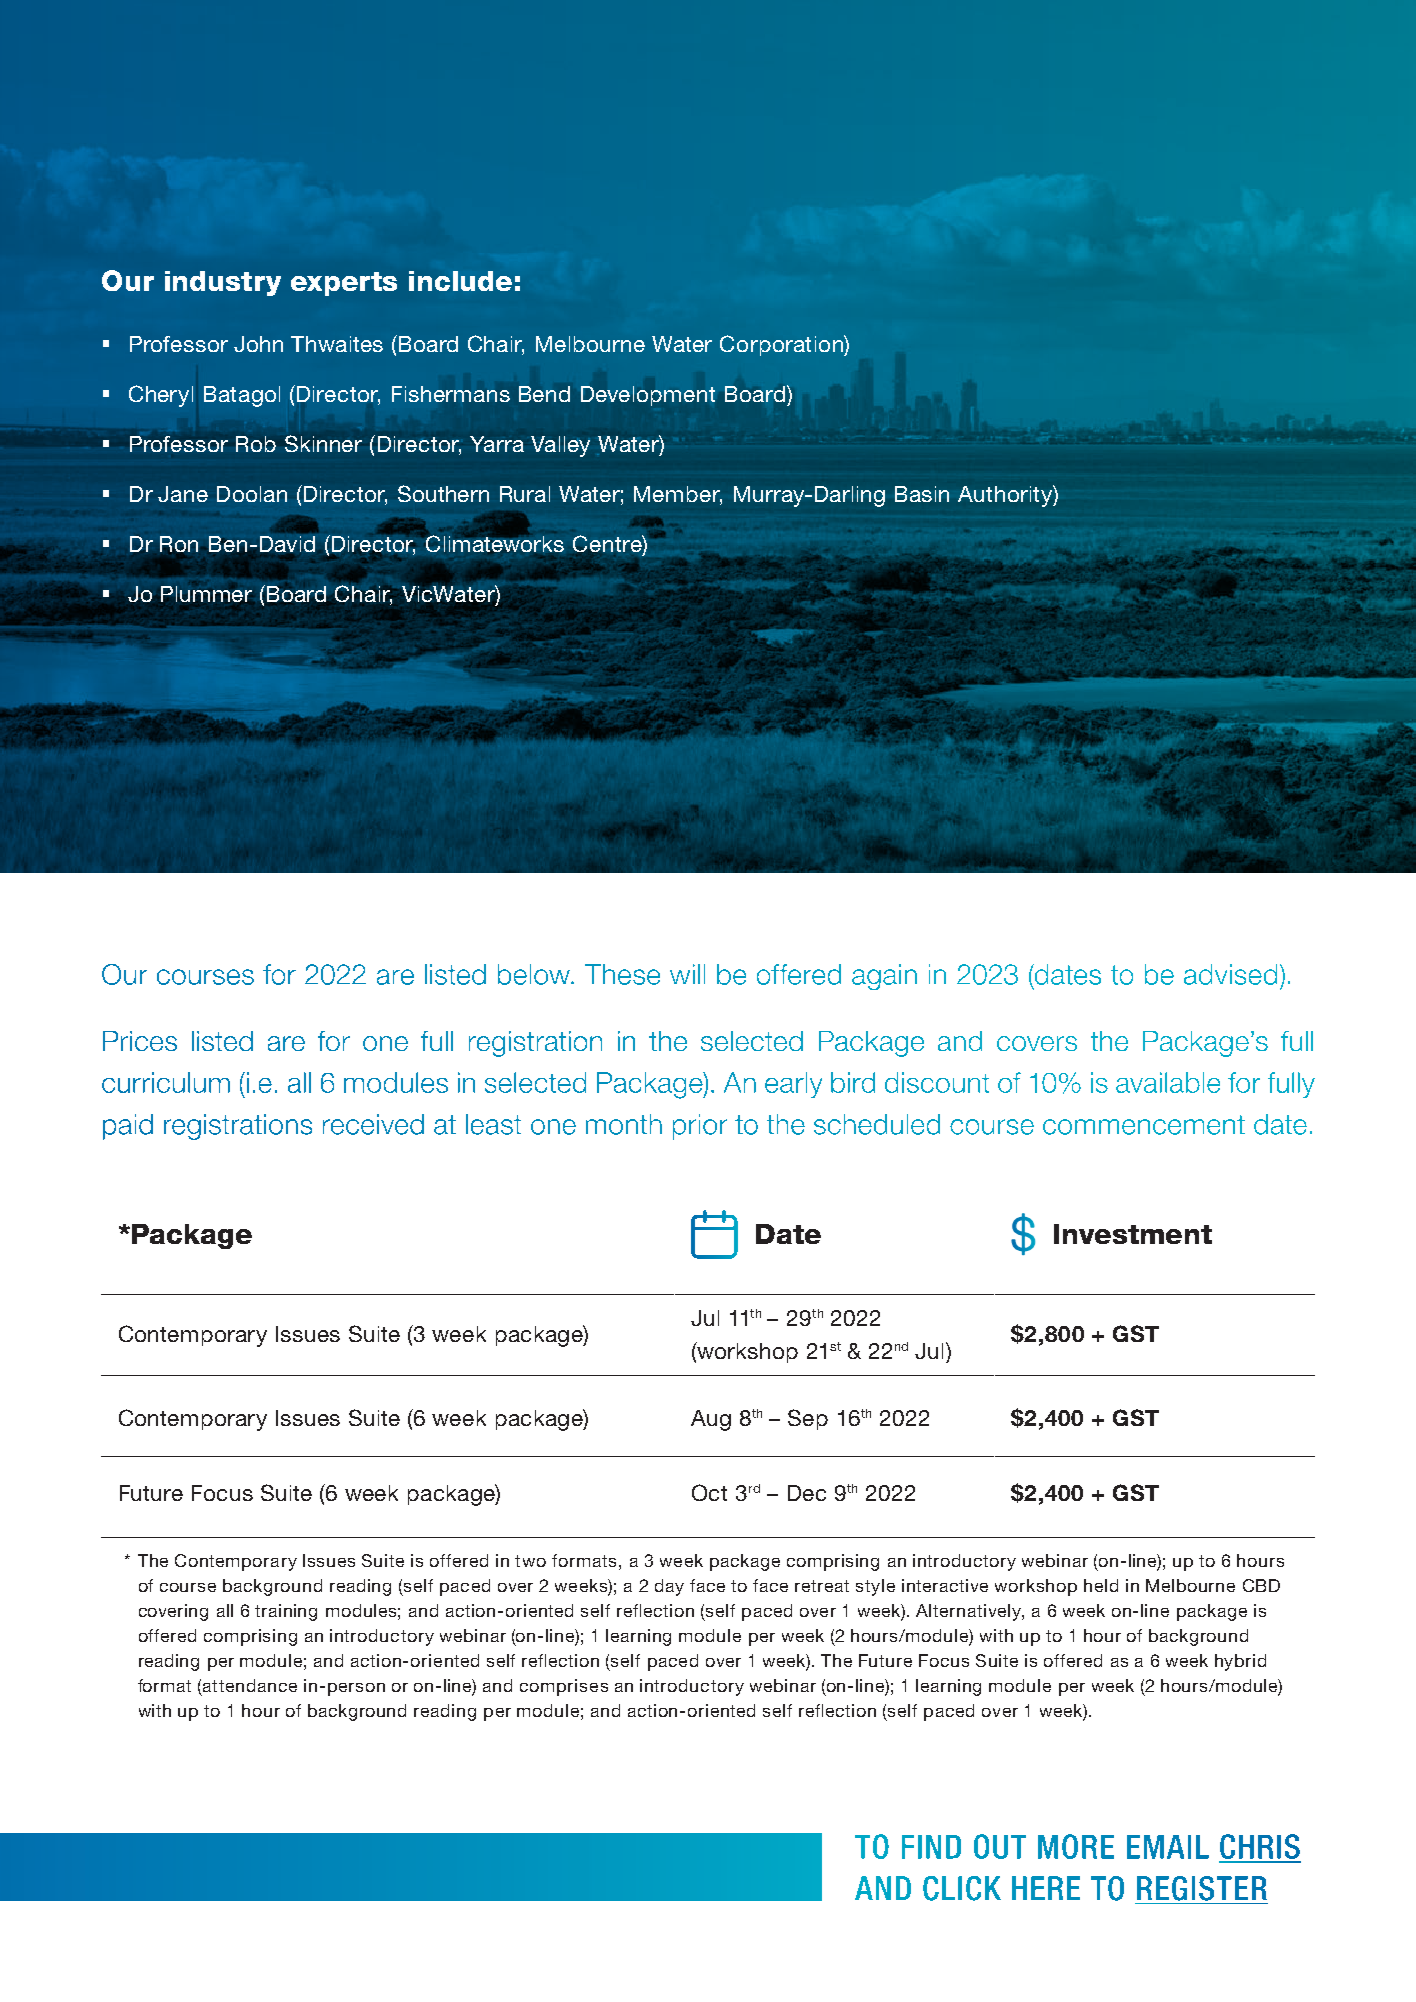 The height and width of the document is (2002, 1416). I want to click on John, so click(258, 344).
